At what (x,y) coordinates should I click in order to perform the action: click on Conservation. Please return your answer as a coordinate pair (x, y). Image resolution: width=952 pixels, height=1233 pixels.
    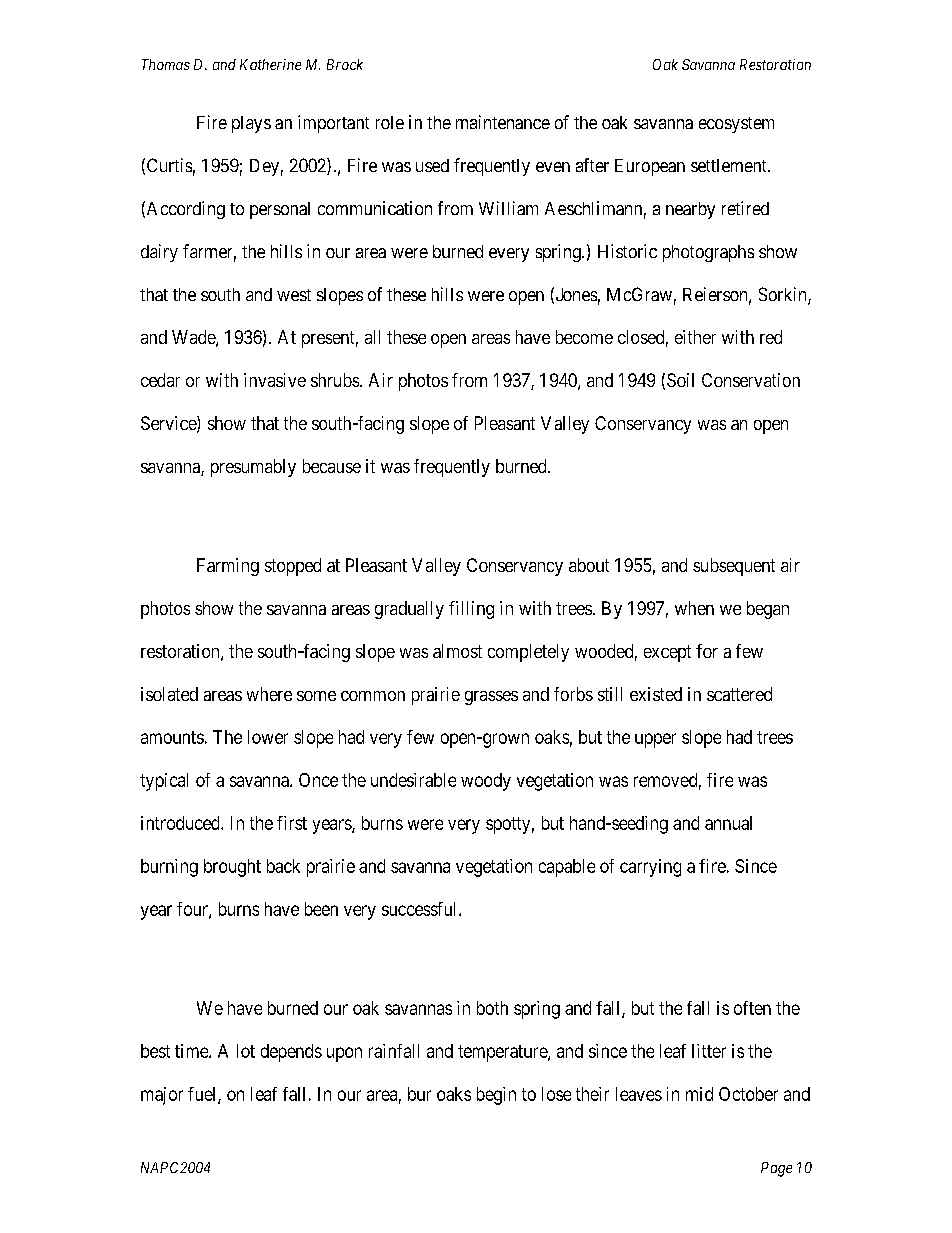
    Looking at the image, I should click on (751, 380).
